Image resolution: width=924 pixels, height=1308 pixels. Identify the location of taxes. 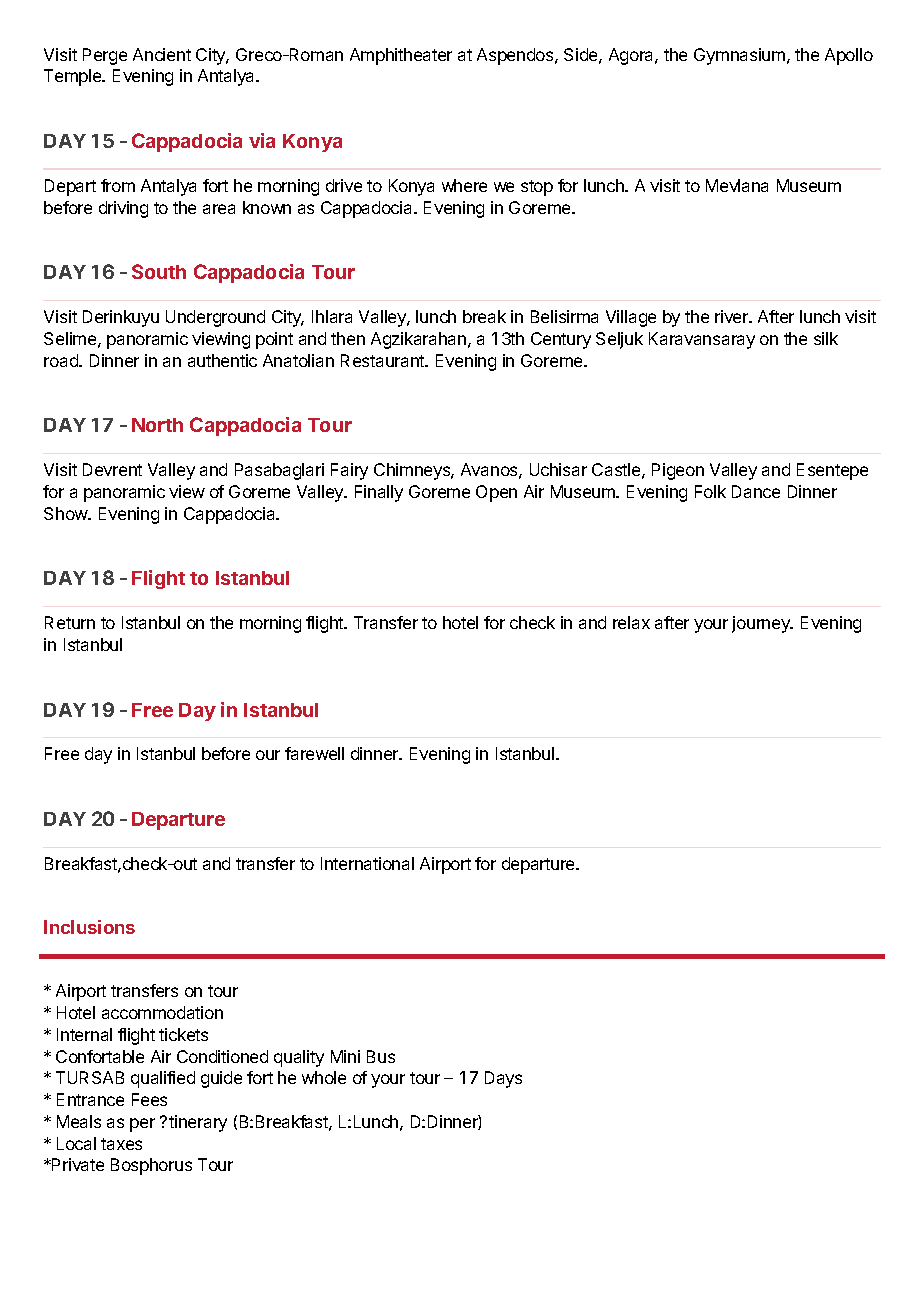
(121, 1144).
